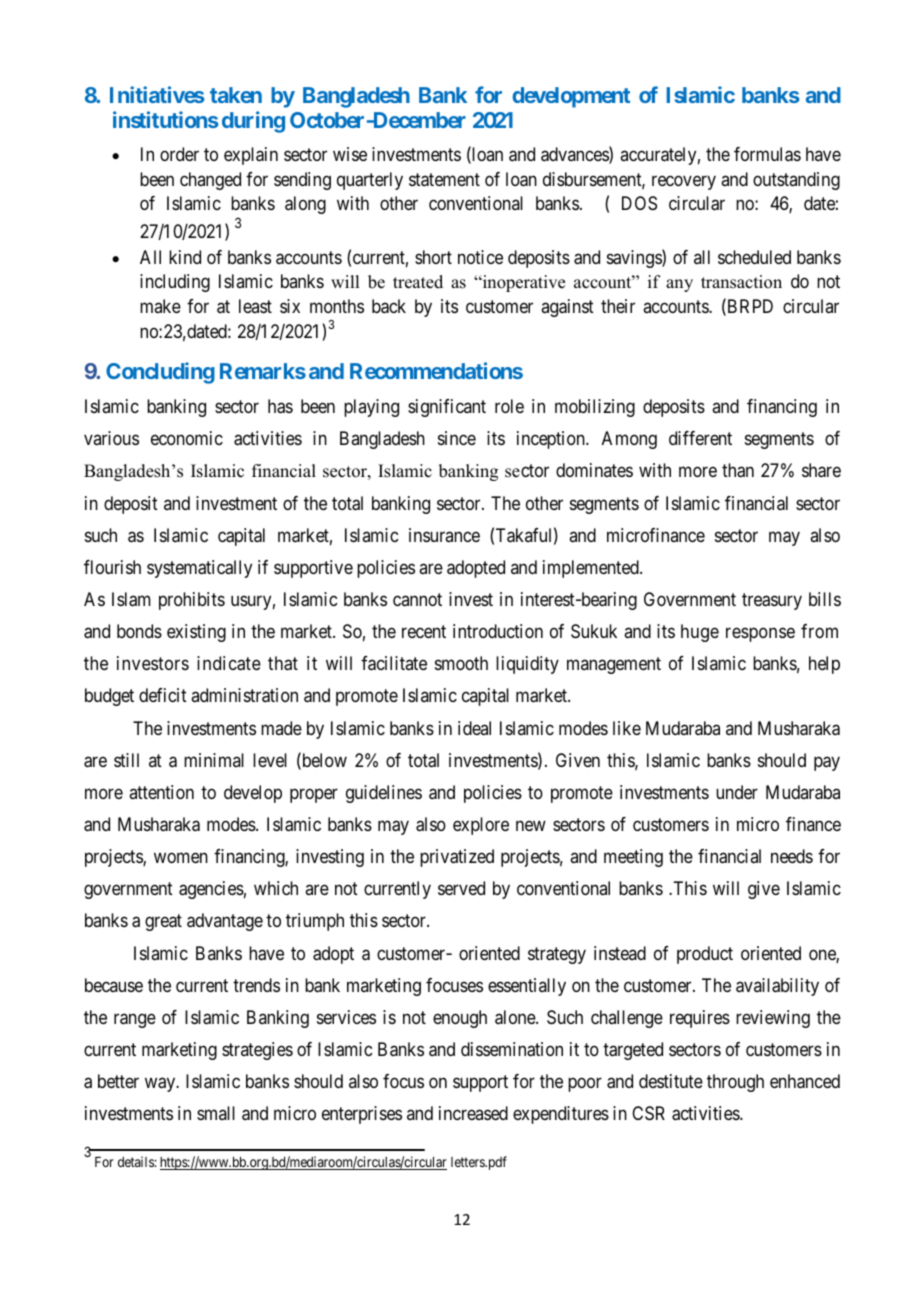 This screenshot has width=924, height=1307. What do you see at coordinates (738, 470) in the screenshot?
I see `than` at bounding box center [738, 470].
